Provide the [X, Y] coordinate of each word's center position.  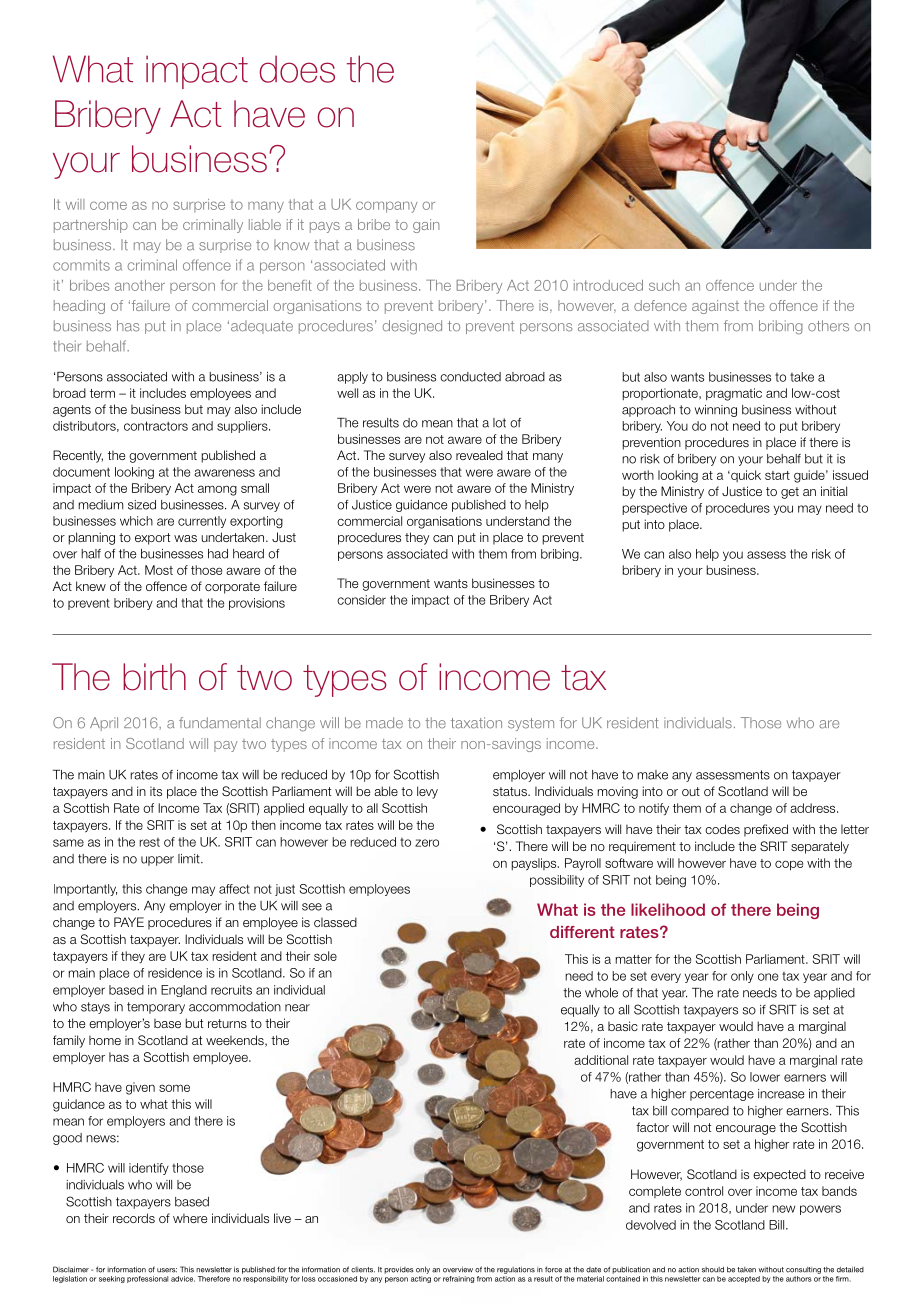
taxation [476, 723]
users [167, 1270]
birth [154, 677]
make [652, 775]
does [297, 69]
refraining [458, 1279]
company [386, 207]
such [664, 285]
